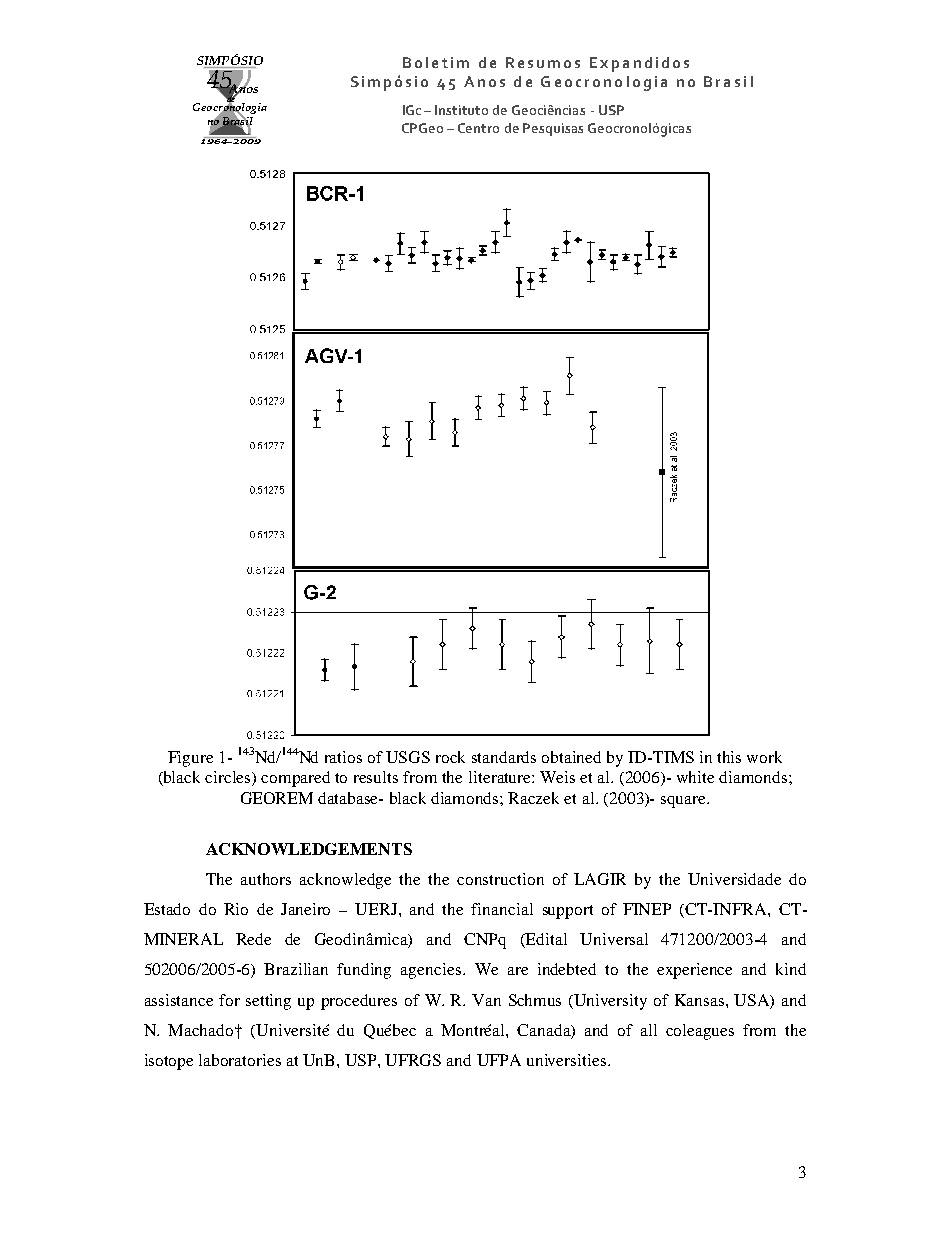 The width and height of the screenshot is (952, 1233). Describe the element at coordinates (764, 757) in the screenshot. I see `work` at that location.
